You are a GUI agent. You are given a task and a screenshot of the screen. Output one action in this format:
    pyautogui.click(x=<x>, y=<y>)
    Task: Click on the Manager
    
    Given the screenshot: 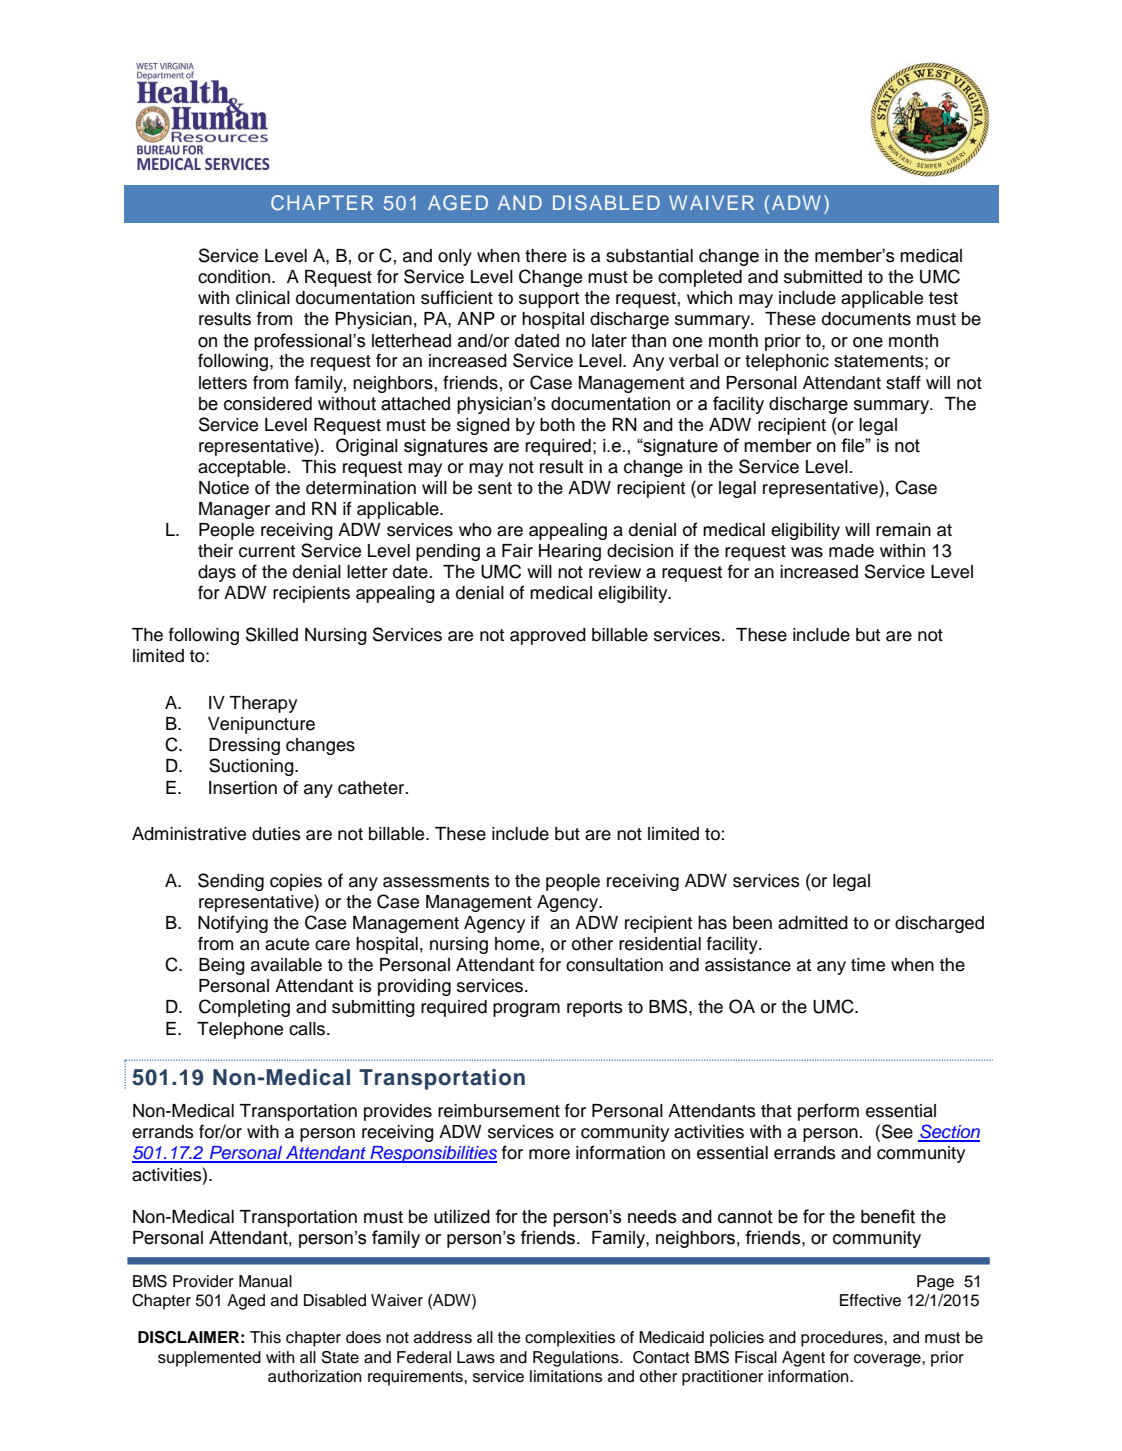 What is the action you would take?
    pyautogui.click(x=234, y=510)
